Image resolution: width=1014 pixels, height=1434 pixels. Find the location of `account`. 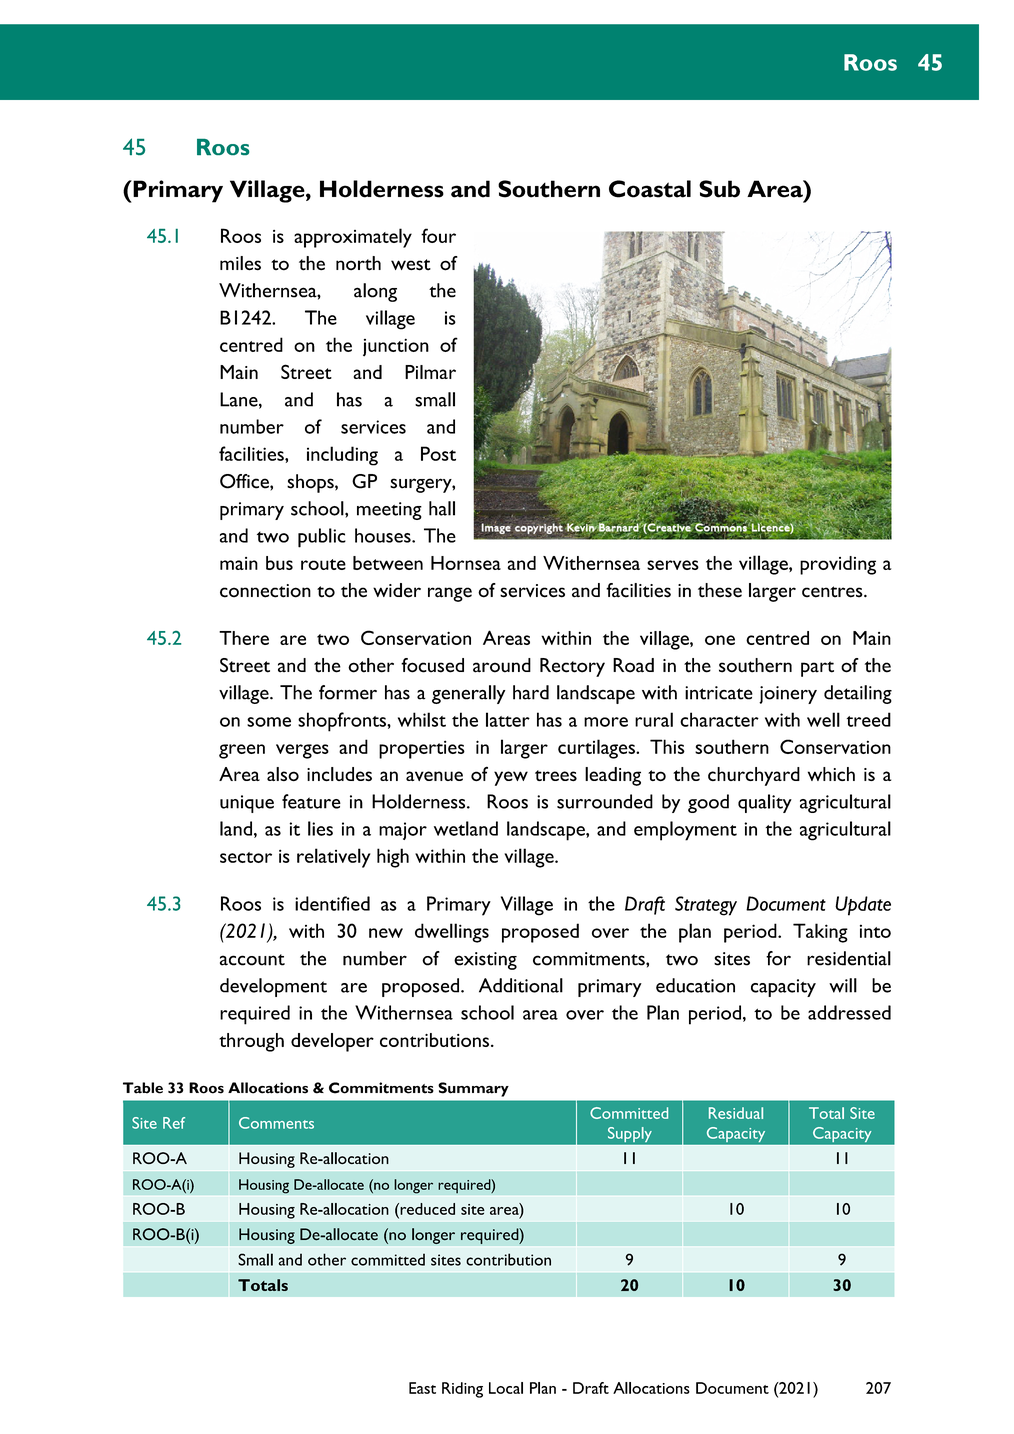

account is located at coordinates (252, 960).
